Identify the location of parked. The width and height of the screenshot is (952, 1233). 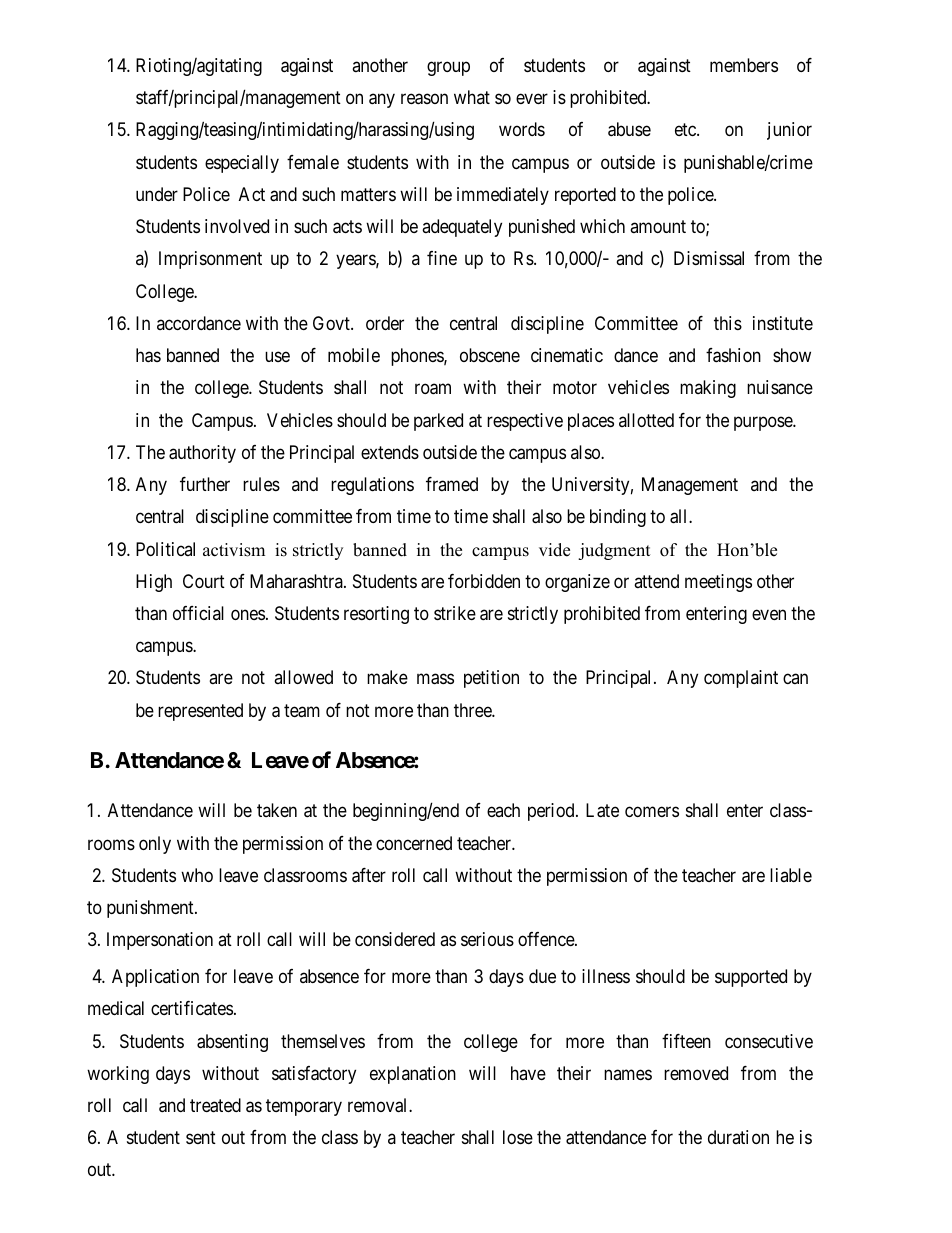
(438, 422).
